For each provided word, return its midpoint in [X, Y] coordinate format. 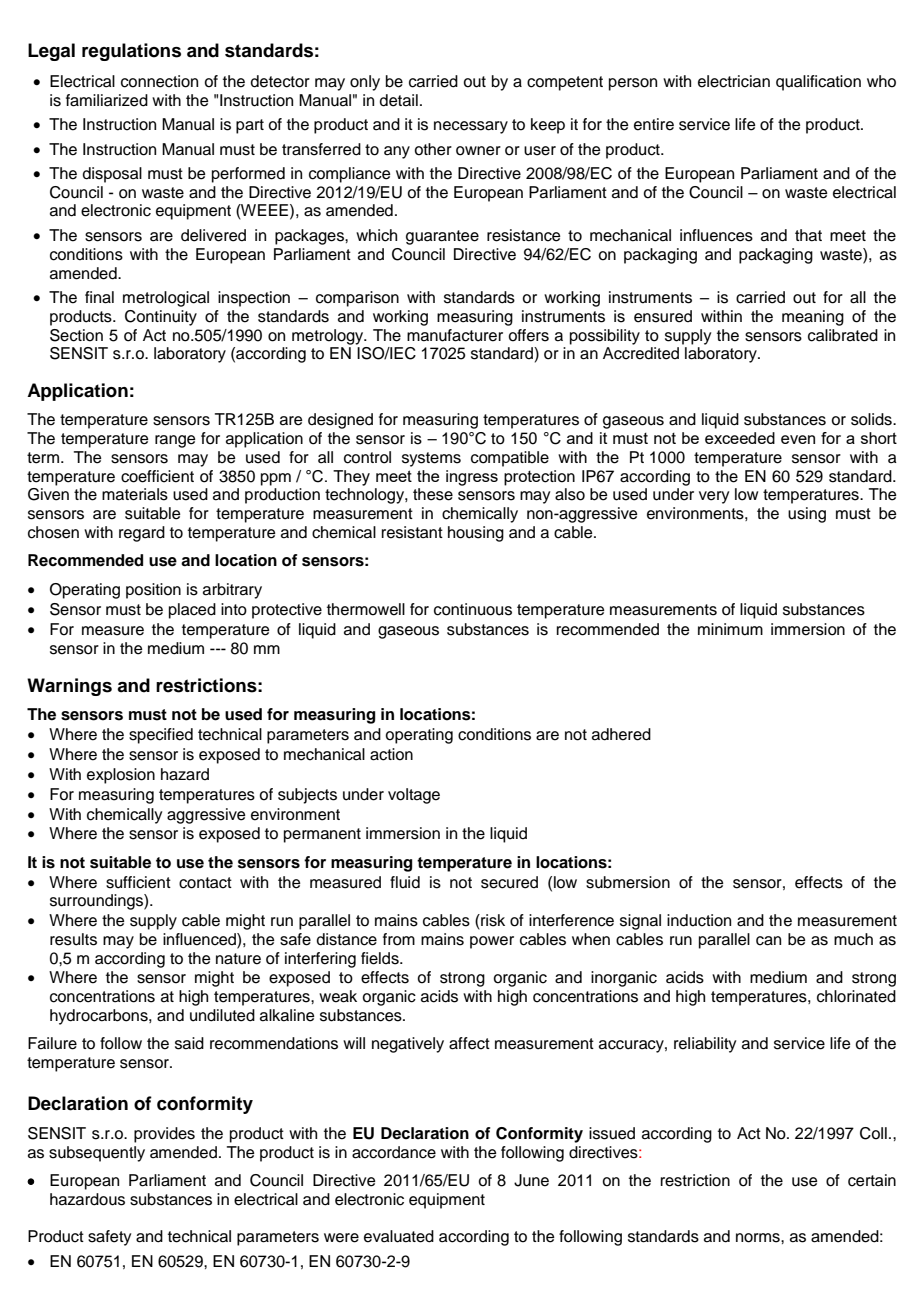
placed [192, 611]
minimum [730, 629]
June [531, 1180]
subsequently [97, 1154]
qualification [818, 83]
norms [759, 1238]
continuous [473, 609]
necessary [471, 127]
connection [159, 81]
